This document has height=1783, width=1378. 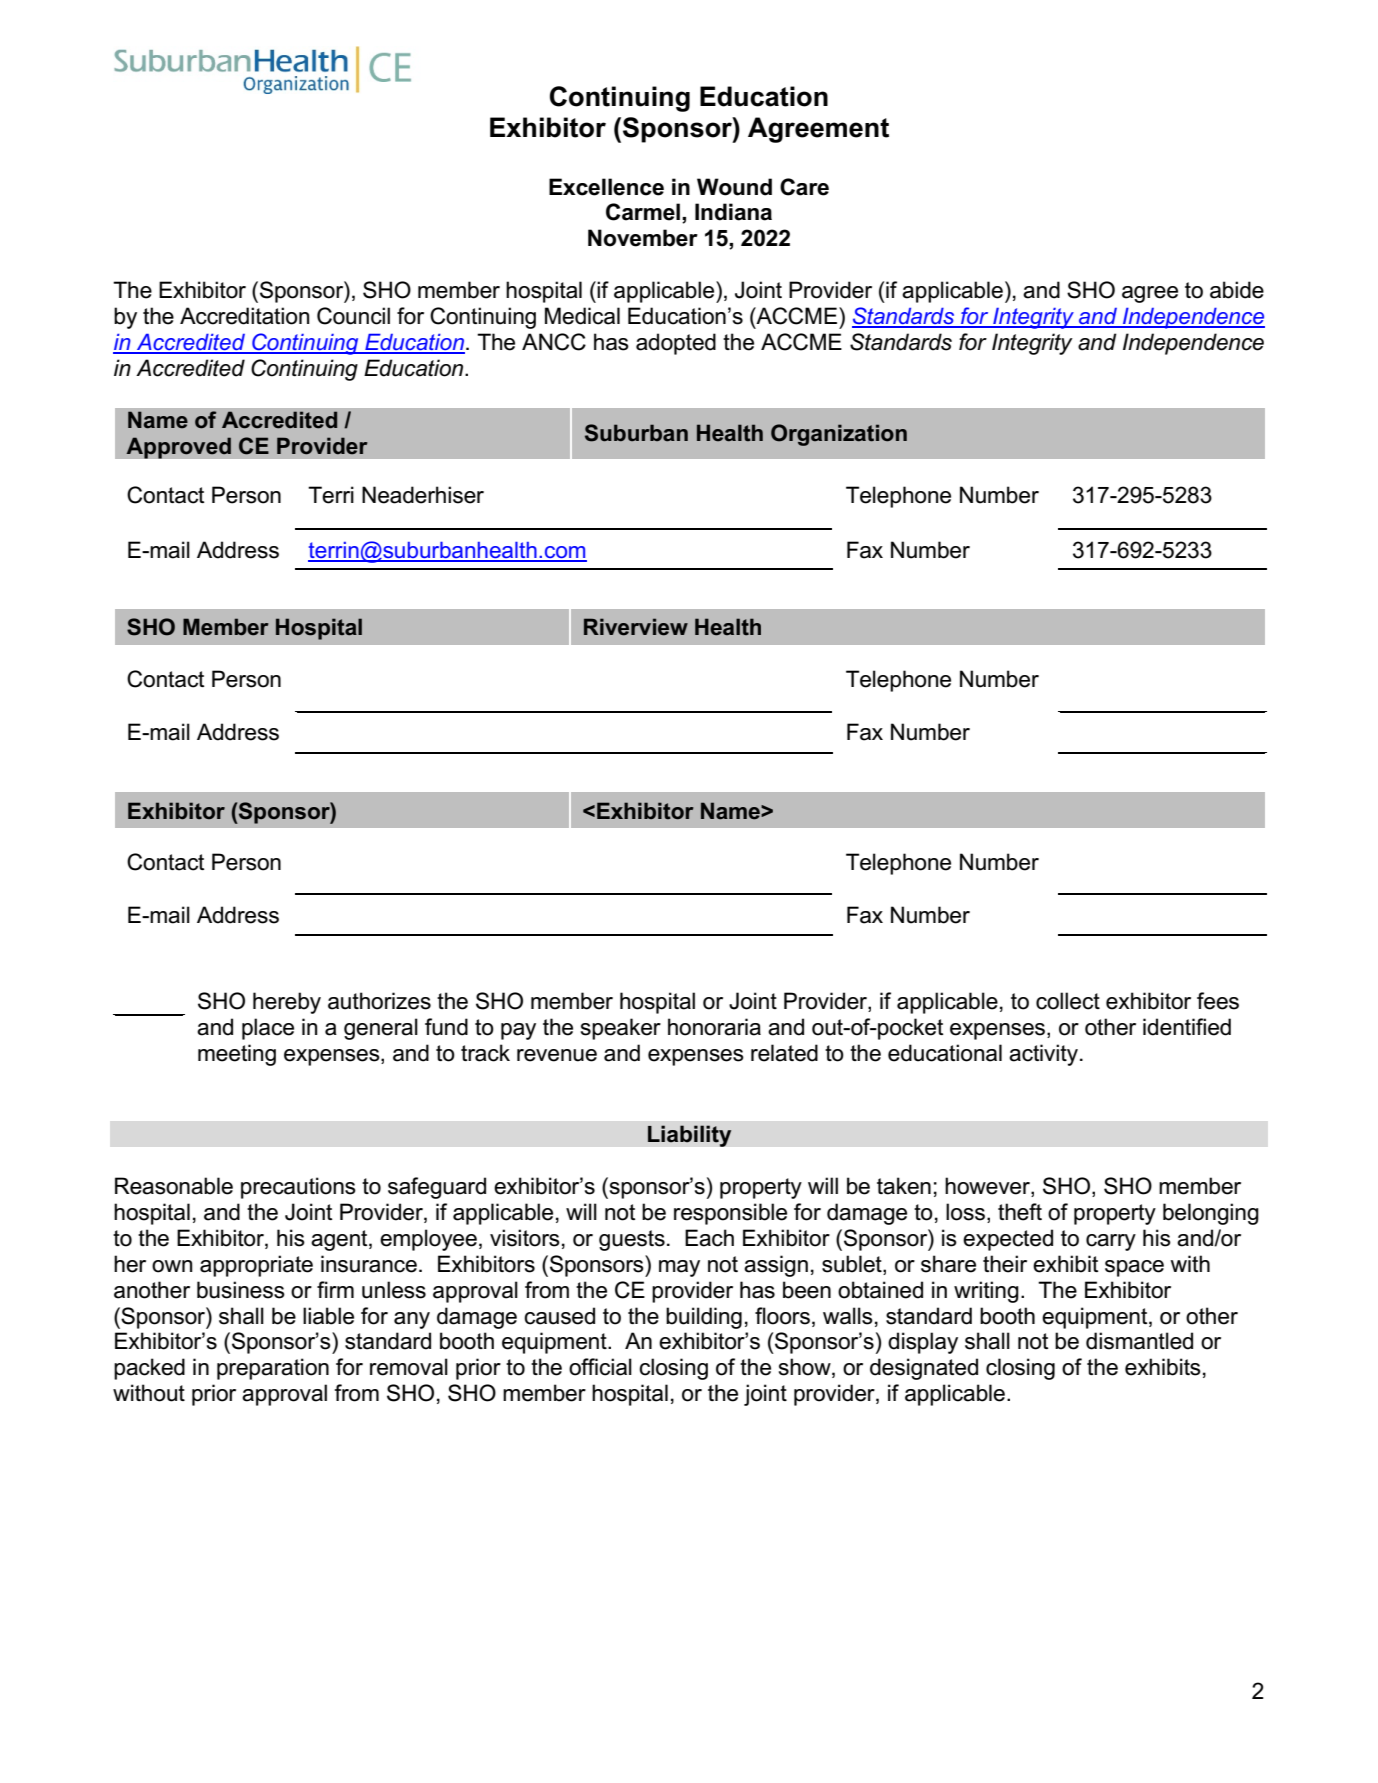 I want to click on Indiana, so click(x=733, y=212).
